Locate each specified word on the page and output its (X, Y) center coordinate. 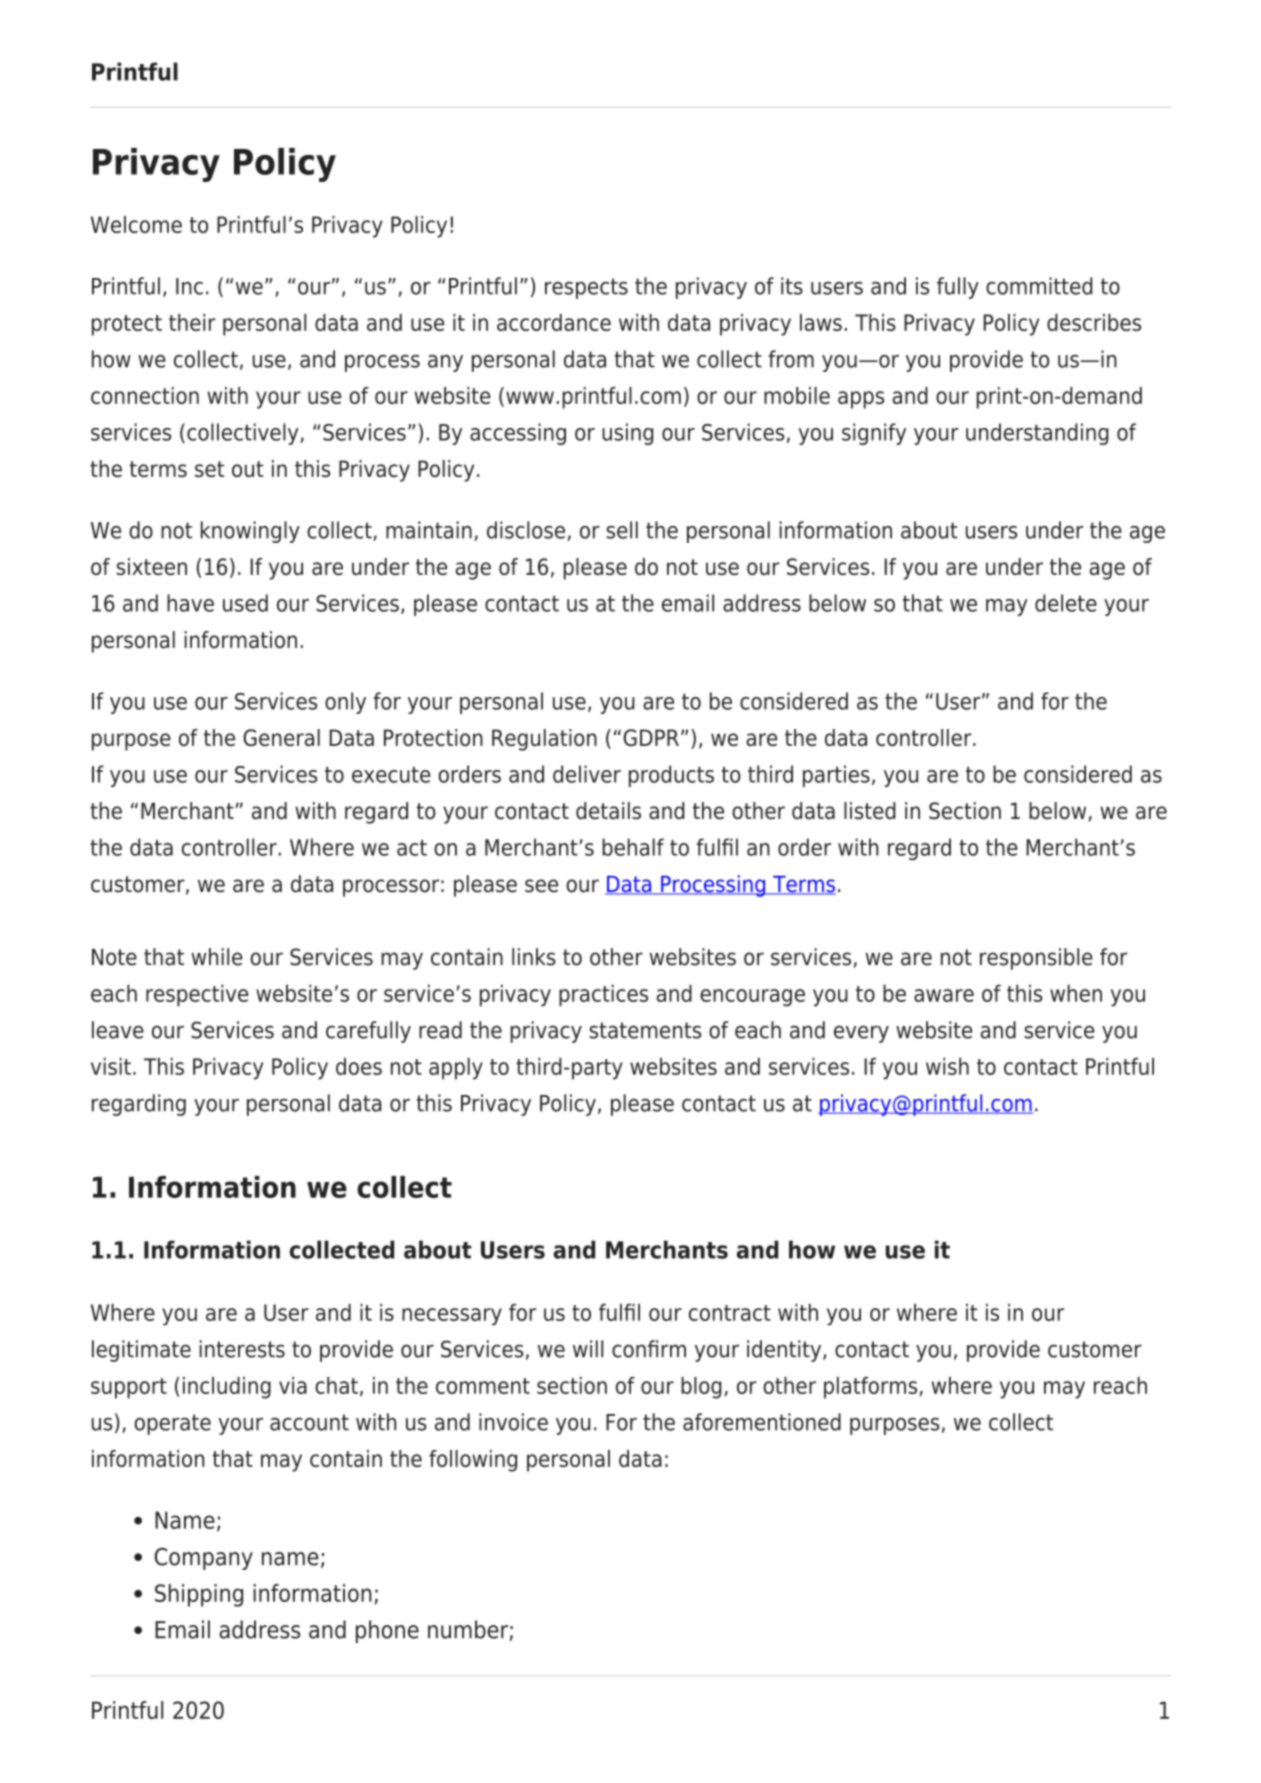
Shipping (199, 1595)
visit (111, 1066)
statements (645, 1030)
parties (836, 776)
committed (1039, 286)
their (192, 322)
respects (586, 288)
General (281, 737)
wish (947, 1066)
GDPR (651, 737)
